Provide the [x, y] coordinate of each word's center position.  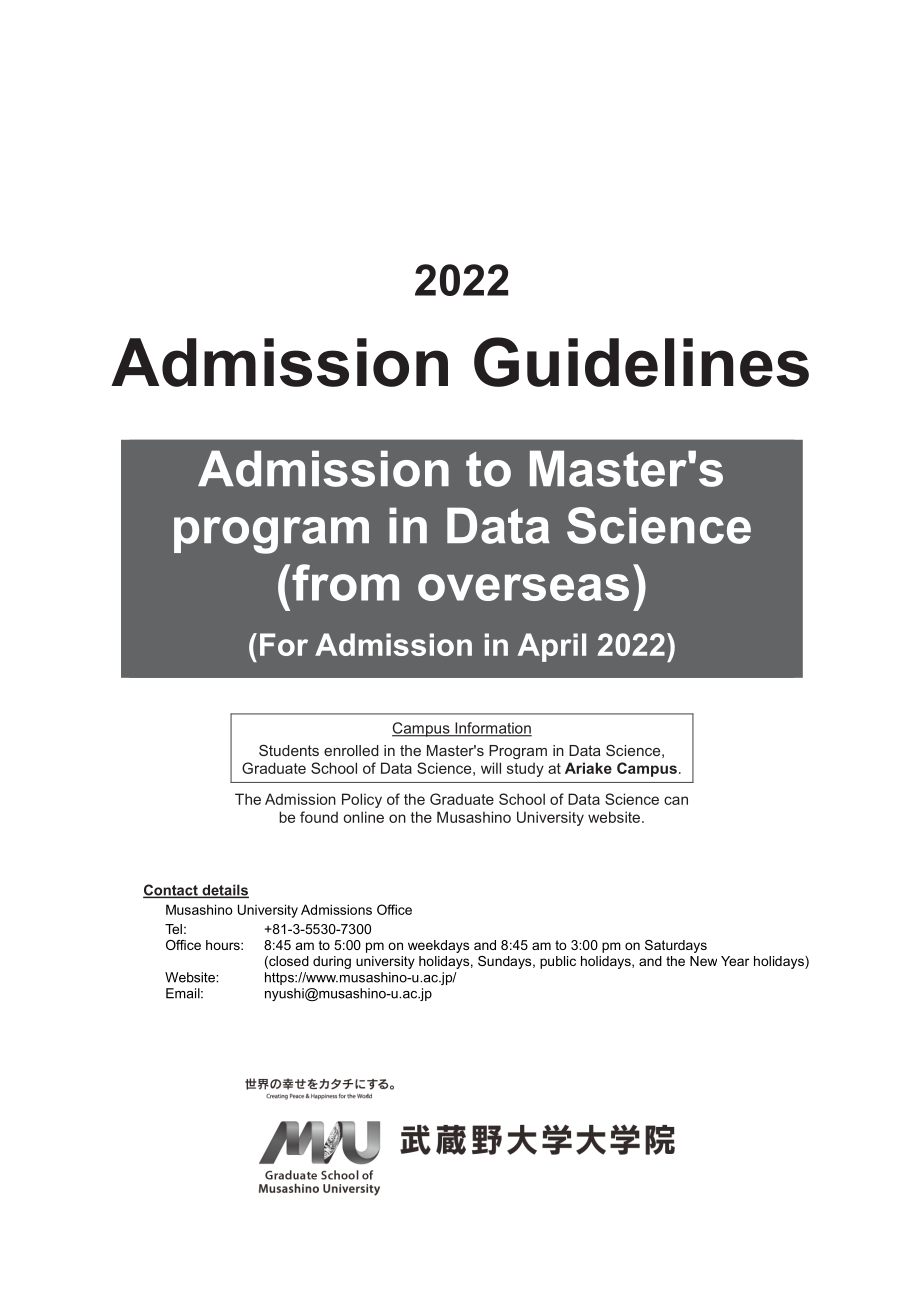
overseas [523, 587]
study [525, 769]
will [491, 768]
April [552, 647]
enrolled [351, 750]
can [676, 800]
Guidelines [641, 362]
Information [492, 729]
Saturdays [676, 946]
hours [224, 945]
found [319, 817]
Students [289, 750]
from [345, 582]
